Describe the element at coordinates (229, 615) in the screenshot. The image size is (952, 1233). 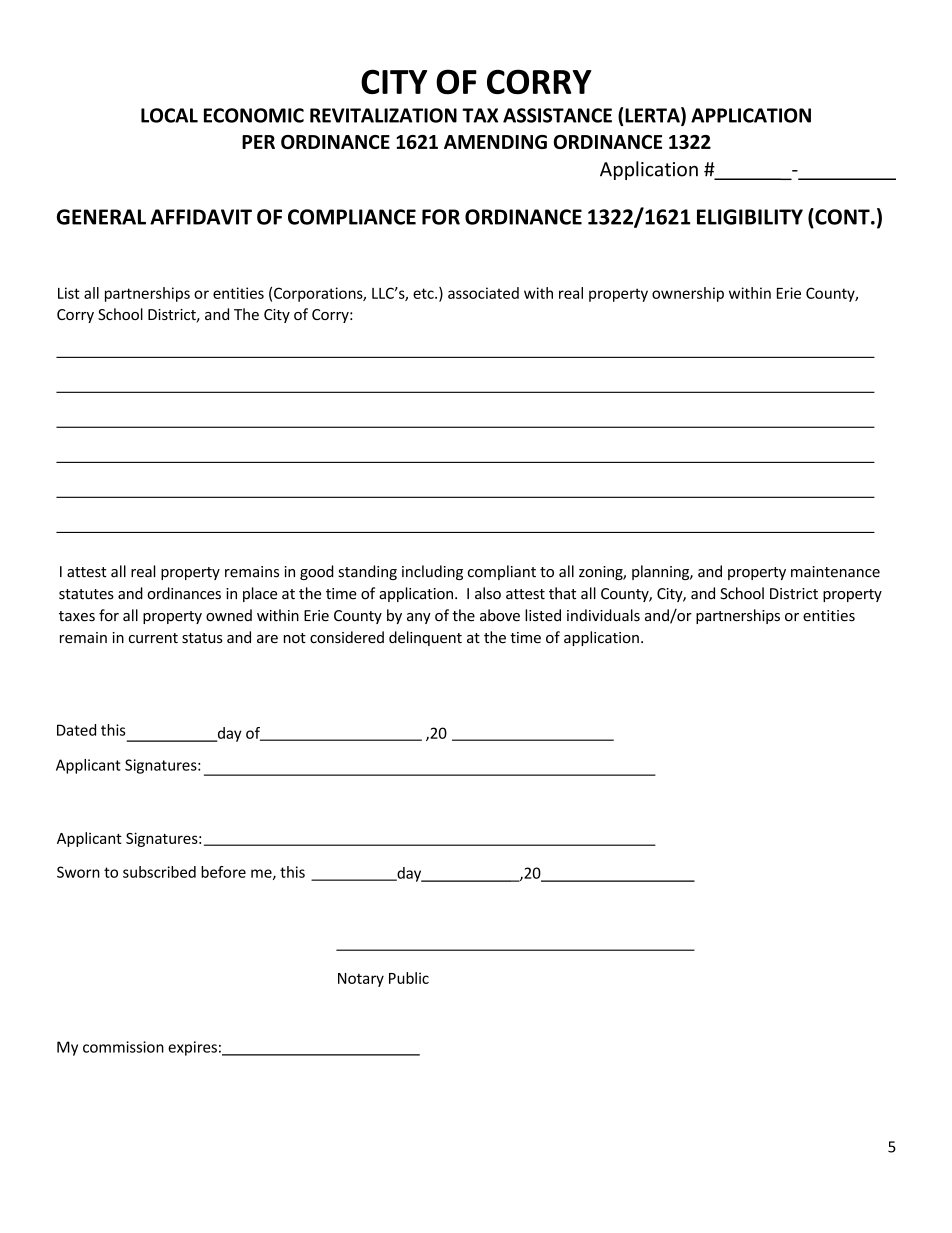
I see `owned` at that location.
